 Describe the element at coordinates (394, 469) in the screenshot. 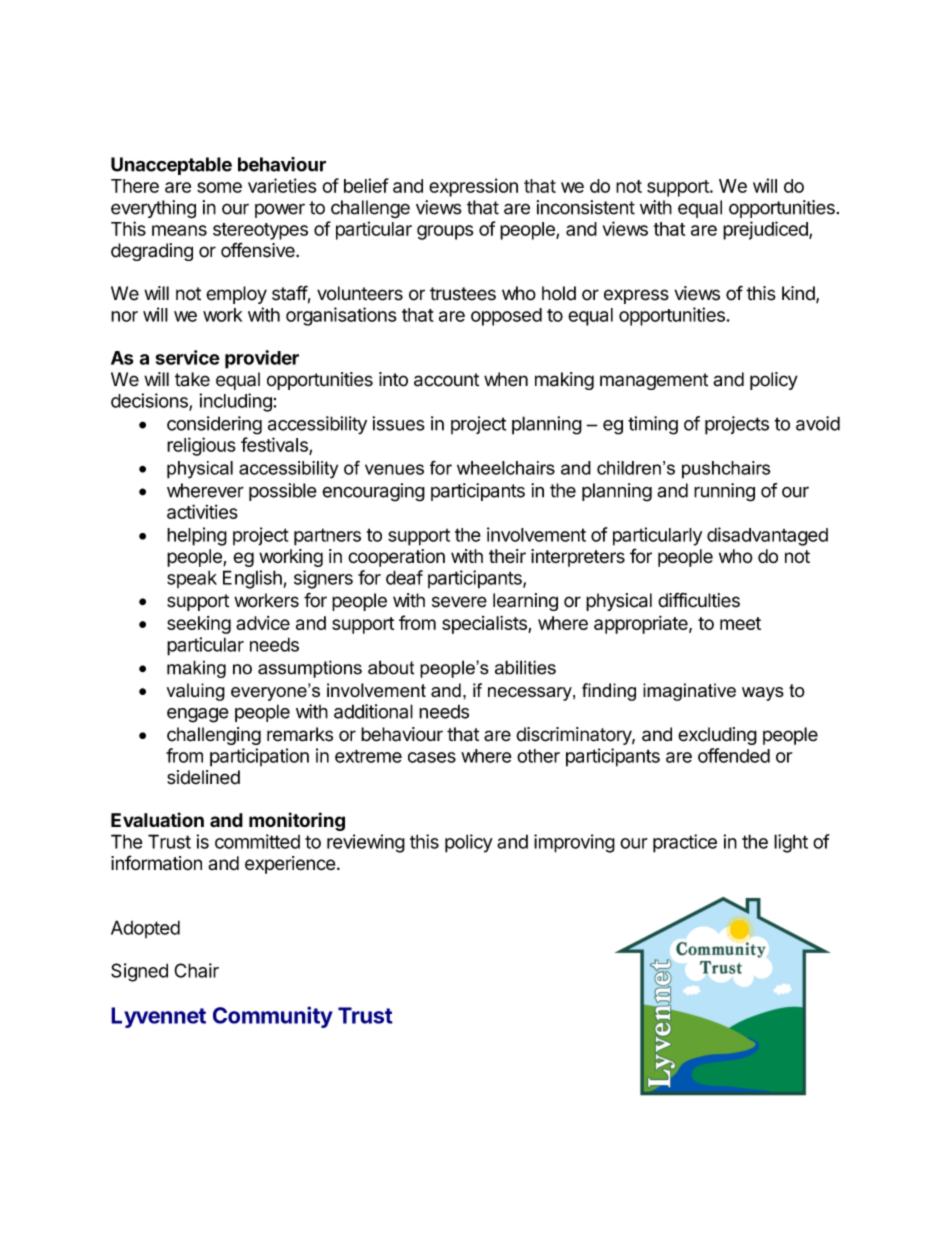

I see `venues` at that location.
